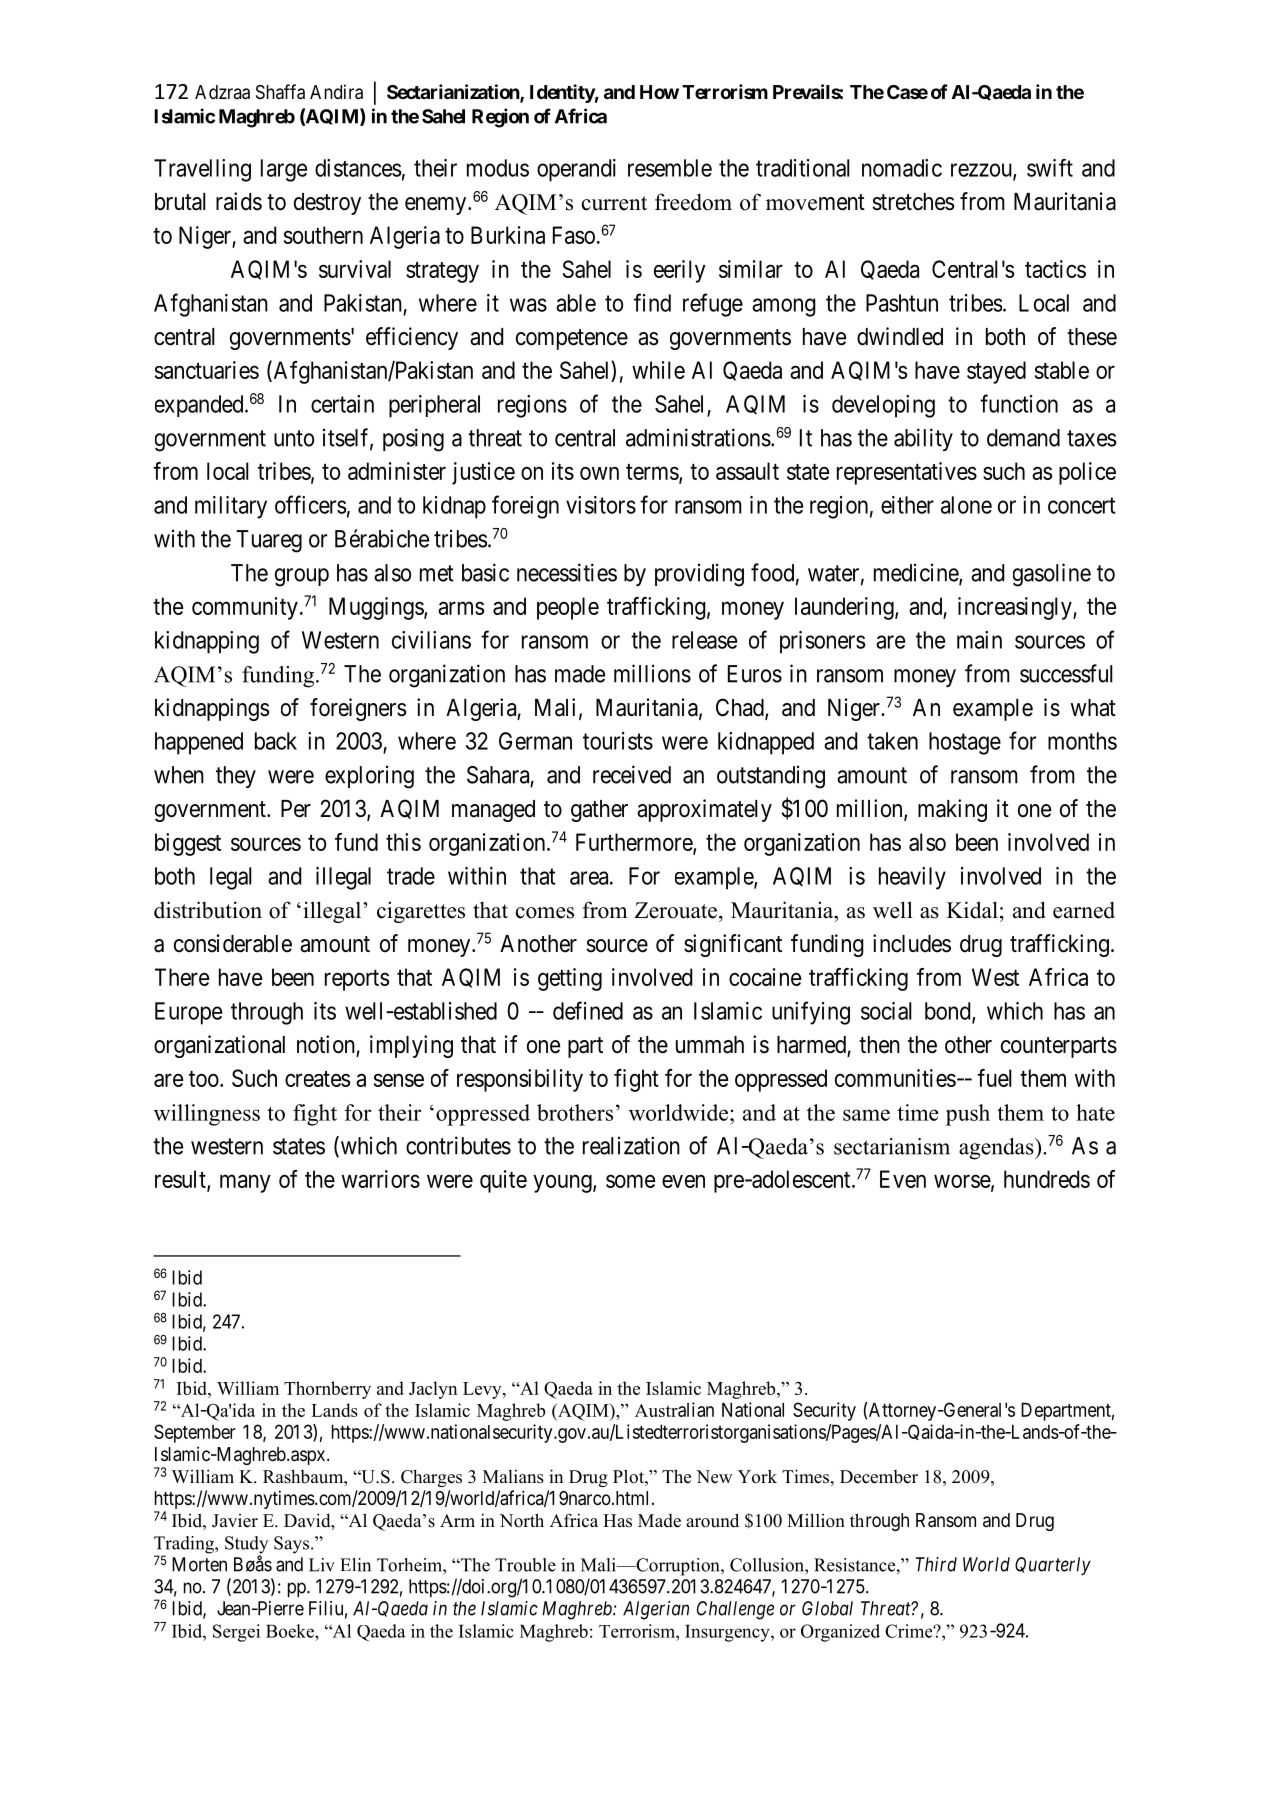 This document has height=1795, width=1269. I want to click on stretches, so click(914, 202).
